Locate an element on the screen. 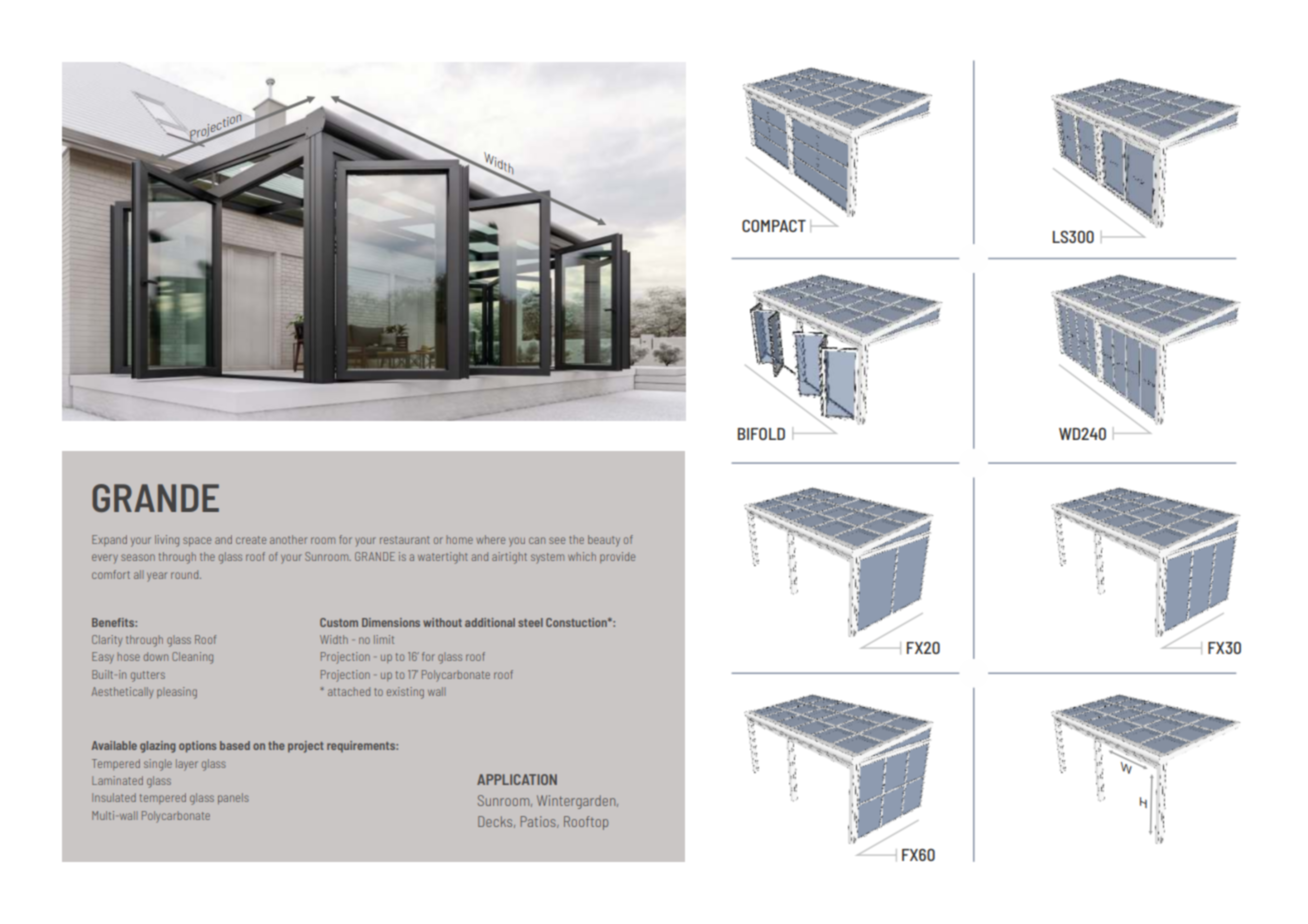 This screenshot has width=1308, height=924. provide is located at coordinates (617, 557).
